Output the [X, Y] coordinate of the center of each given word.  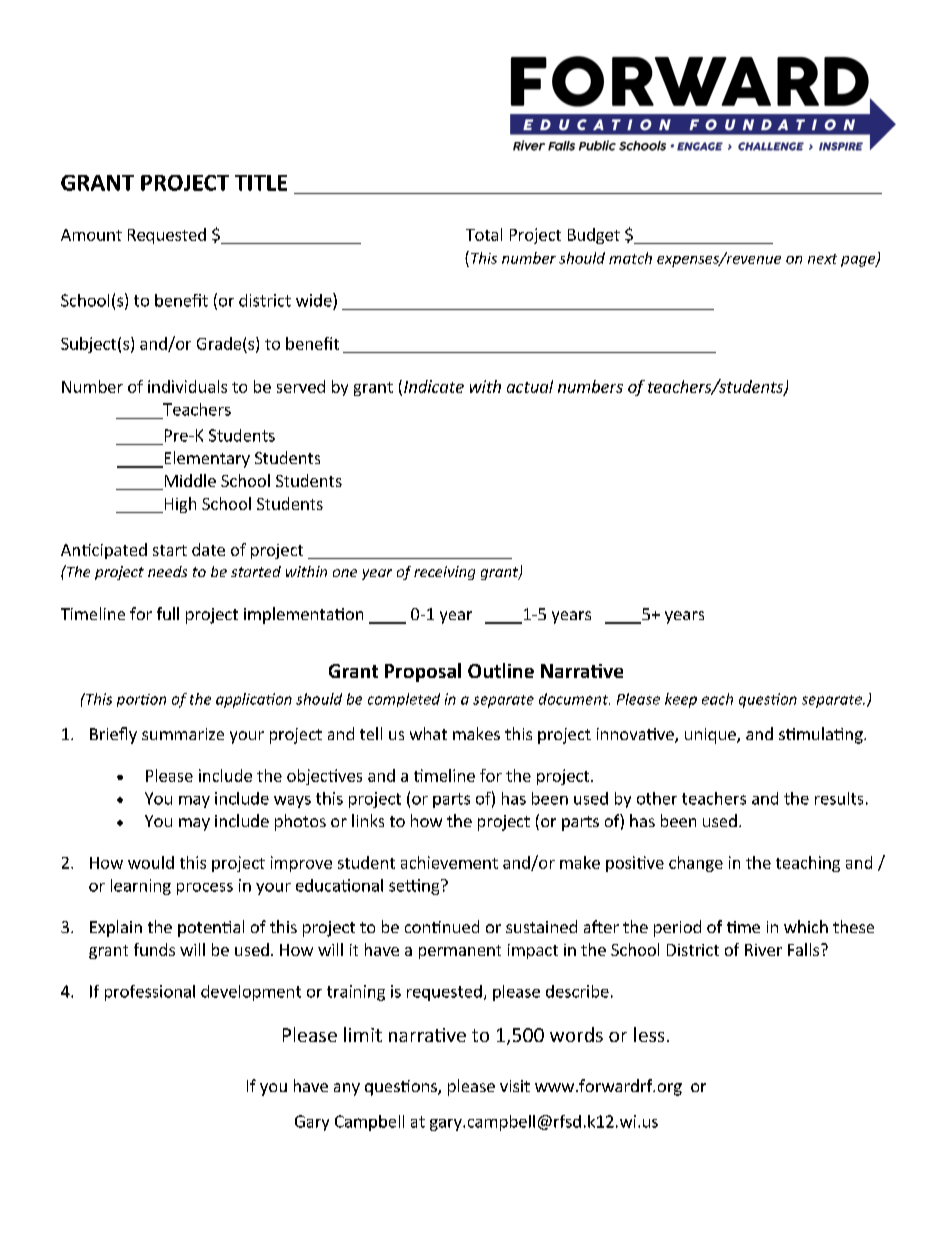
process [205, 889]
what [428, 733]
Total [484, 234]
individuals [187, 386]
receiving [444, 573]
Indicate [434, 386]
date [208, 549]
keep [681, 700]
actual [530, 386]
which [806, 926]
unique [711, 736]
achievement [449, 862]
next [822, 259]
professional [150, 993]
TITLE [261, 183]
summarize [183, 734]
